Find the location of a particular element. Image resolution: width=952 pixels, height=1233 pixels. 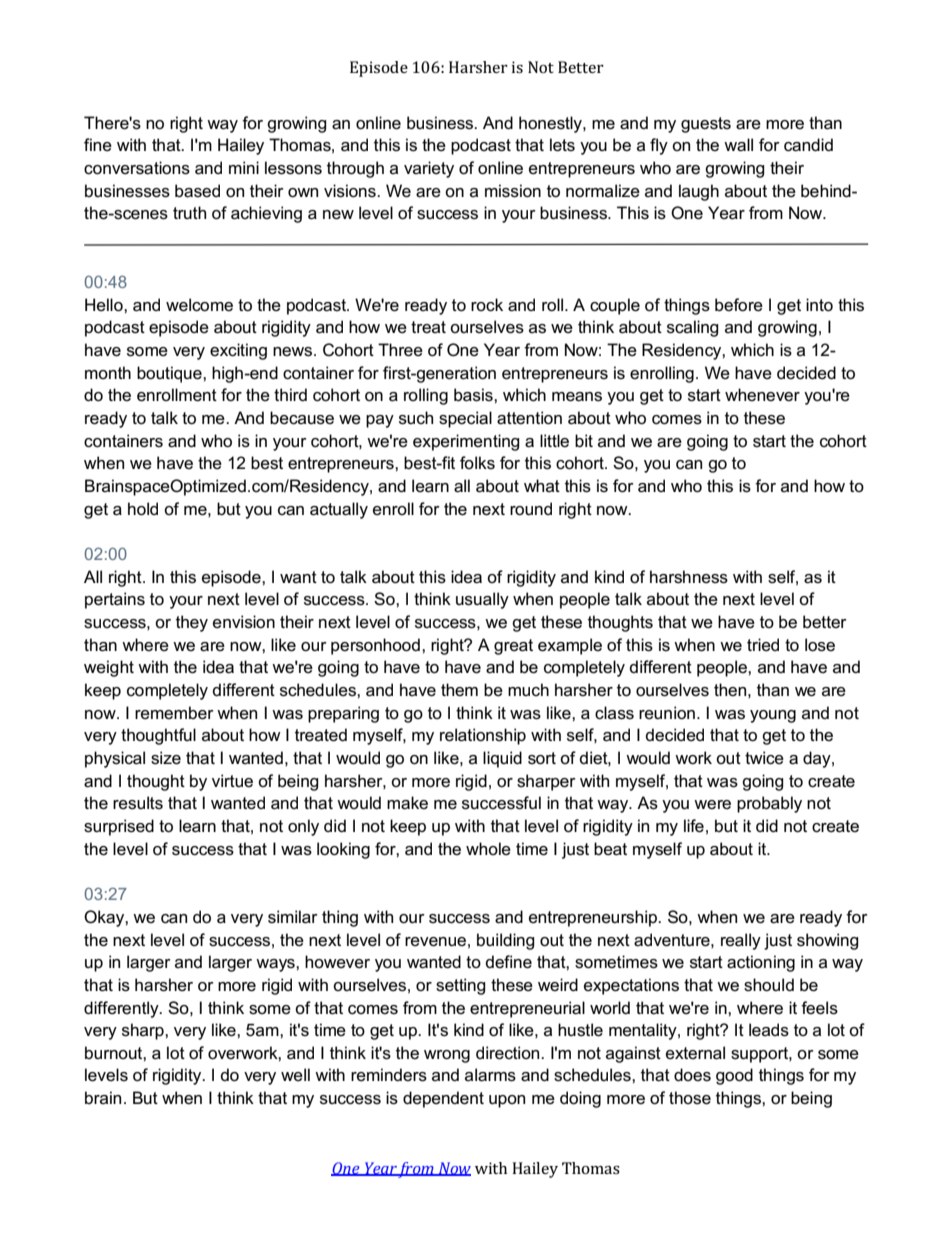

good is located at coordinates (734, 1076).
